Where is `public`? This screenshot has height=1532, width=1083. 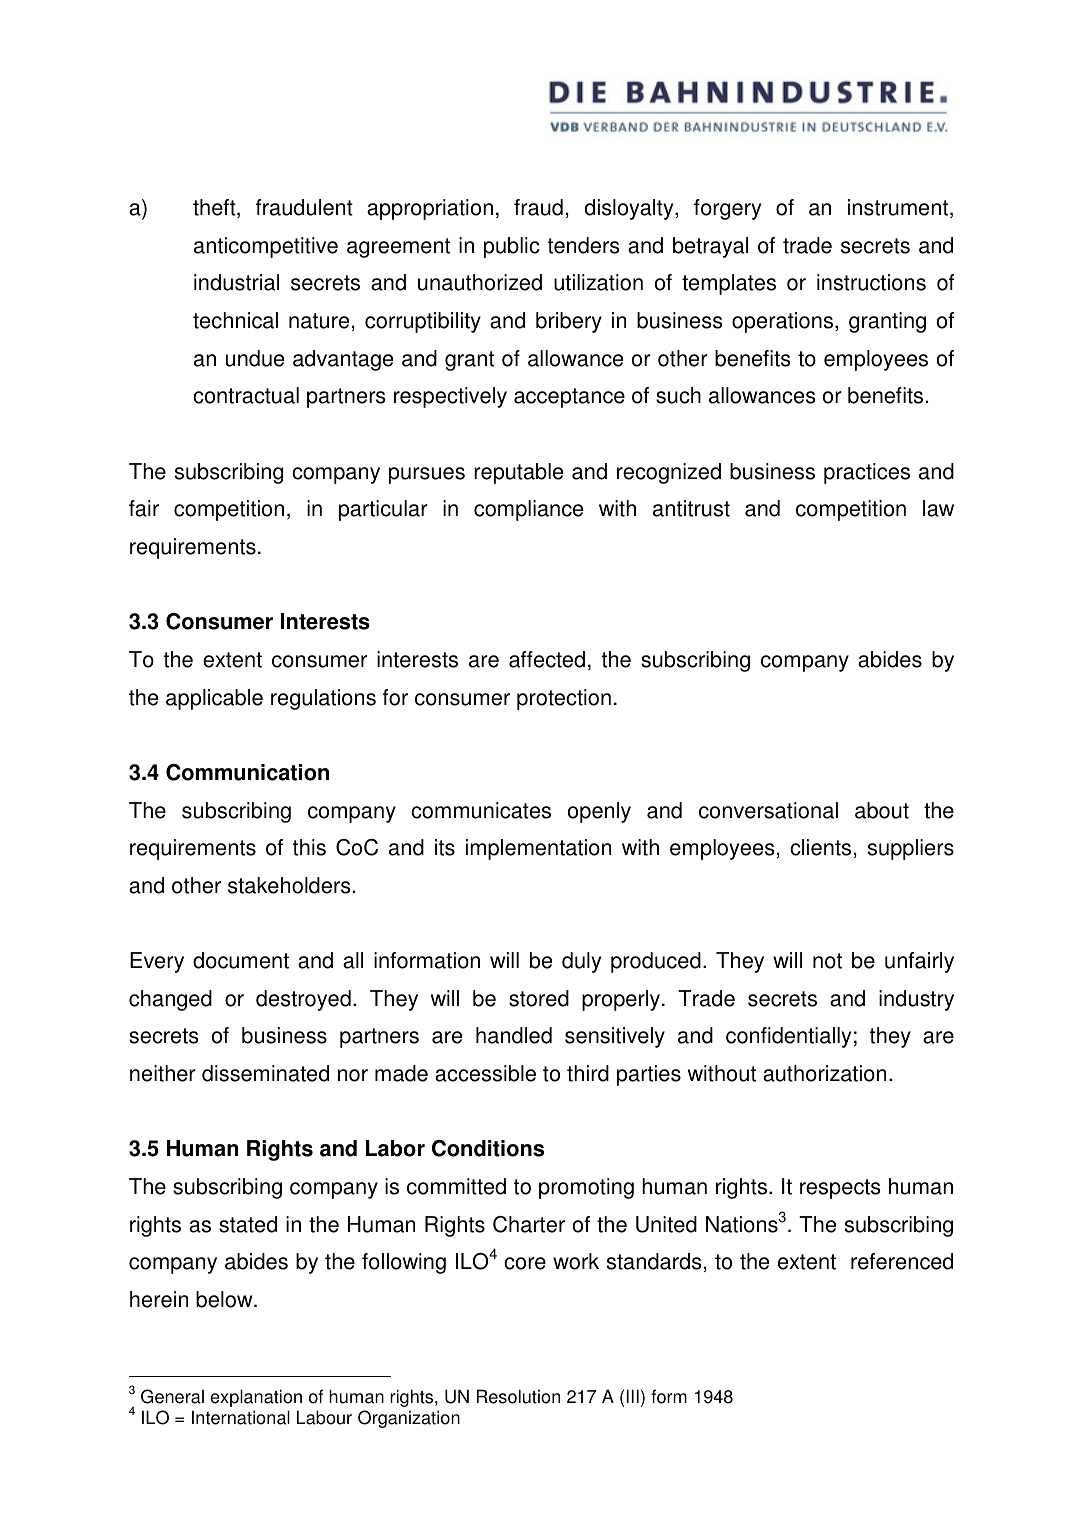
public is located at coordinates (512, 247).
